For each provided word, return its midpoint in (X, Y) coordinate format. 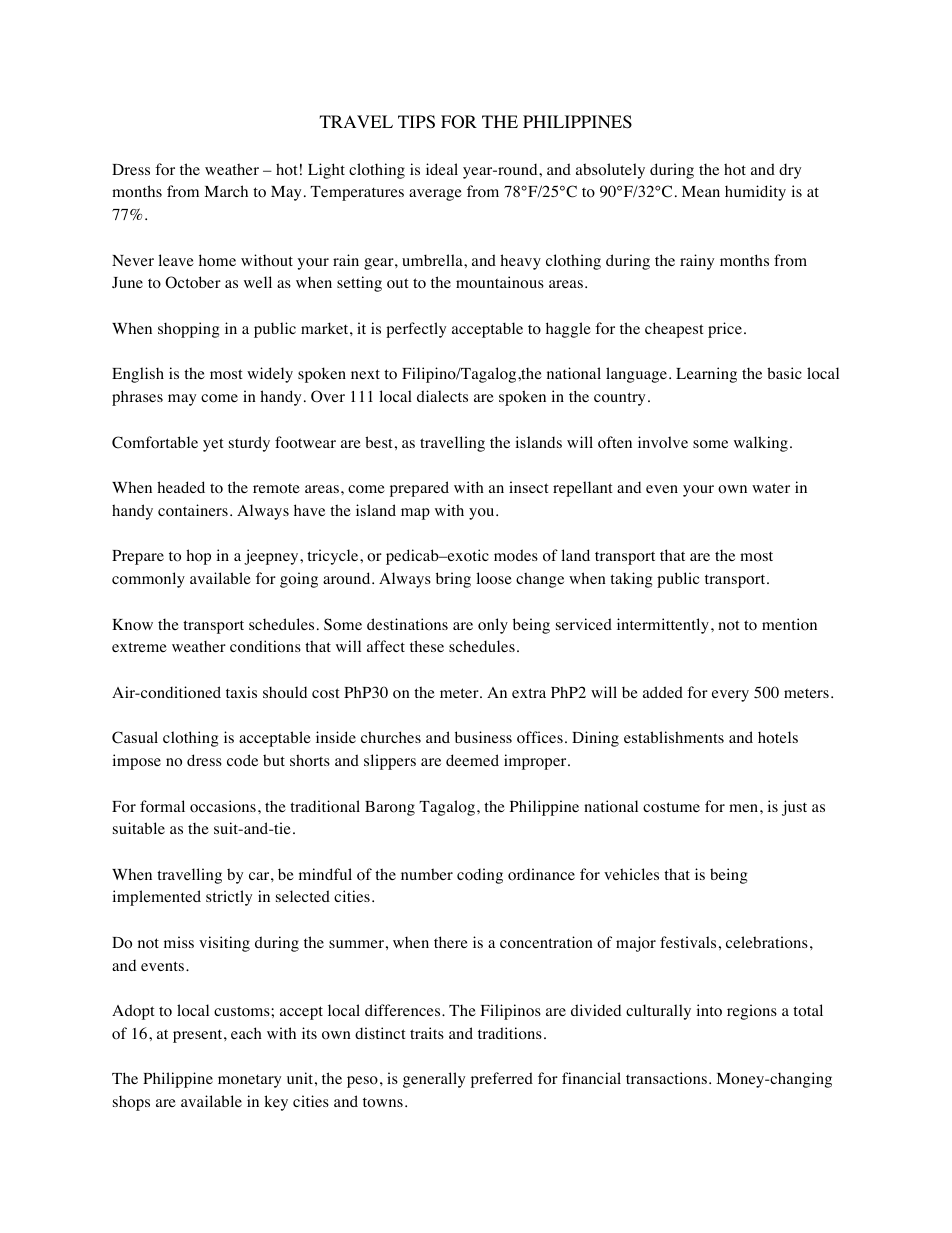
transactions (666, 1078)
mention (789, 624)
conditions (265, 646)
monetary (249, 1081)
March (226, 191)
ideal (442, 169)
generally (434, 1080)
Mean (701, 191)
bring (453, 580)
